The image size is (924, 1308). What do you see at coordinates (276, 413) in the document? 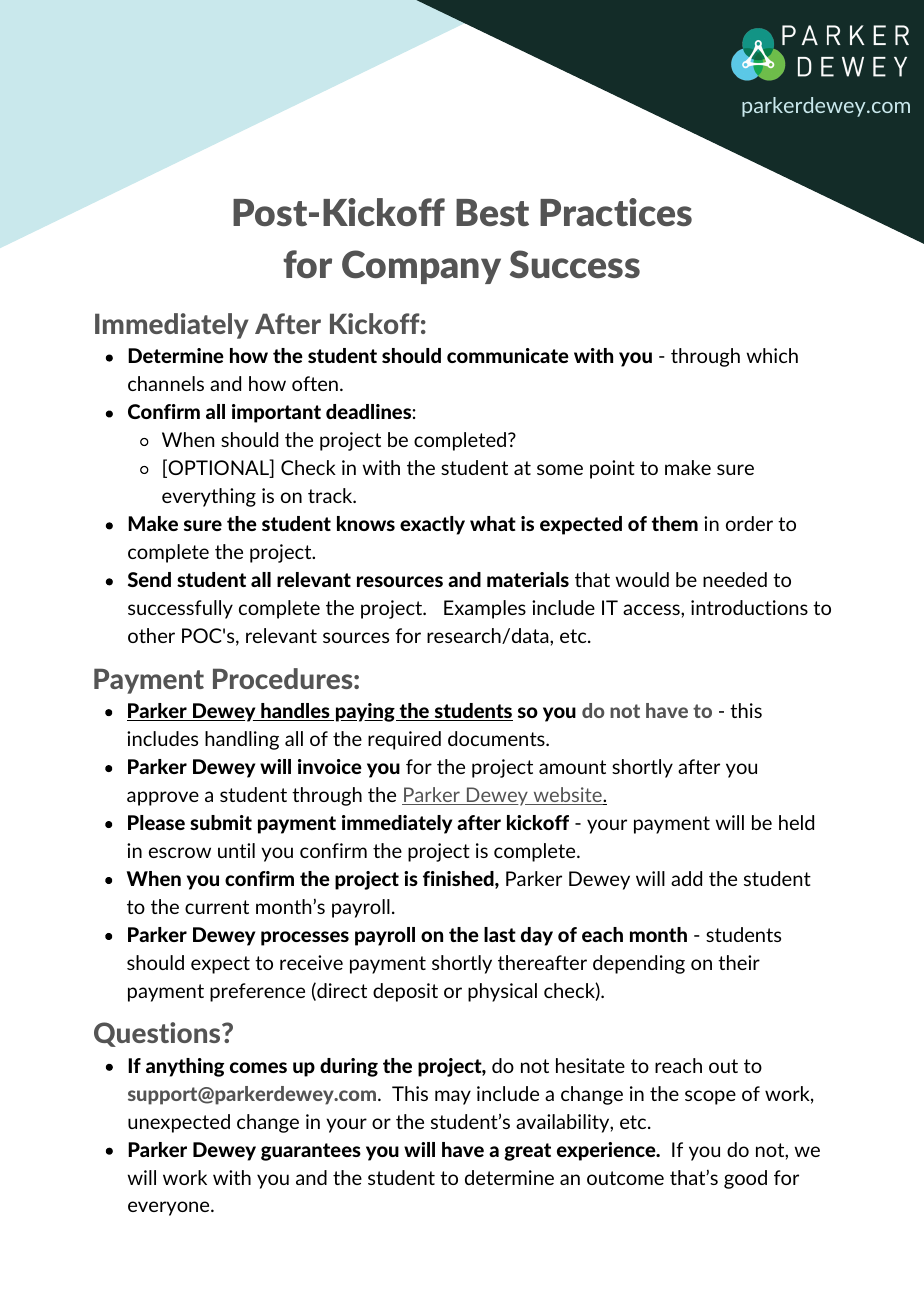
I see `important` at bounding box center [276, 413].
